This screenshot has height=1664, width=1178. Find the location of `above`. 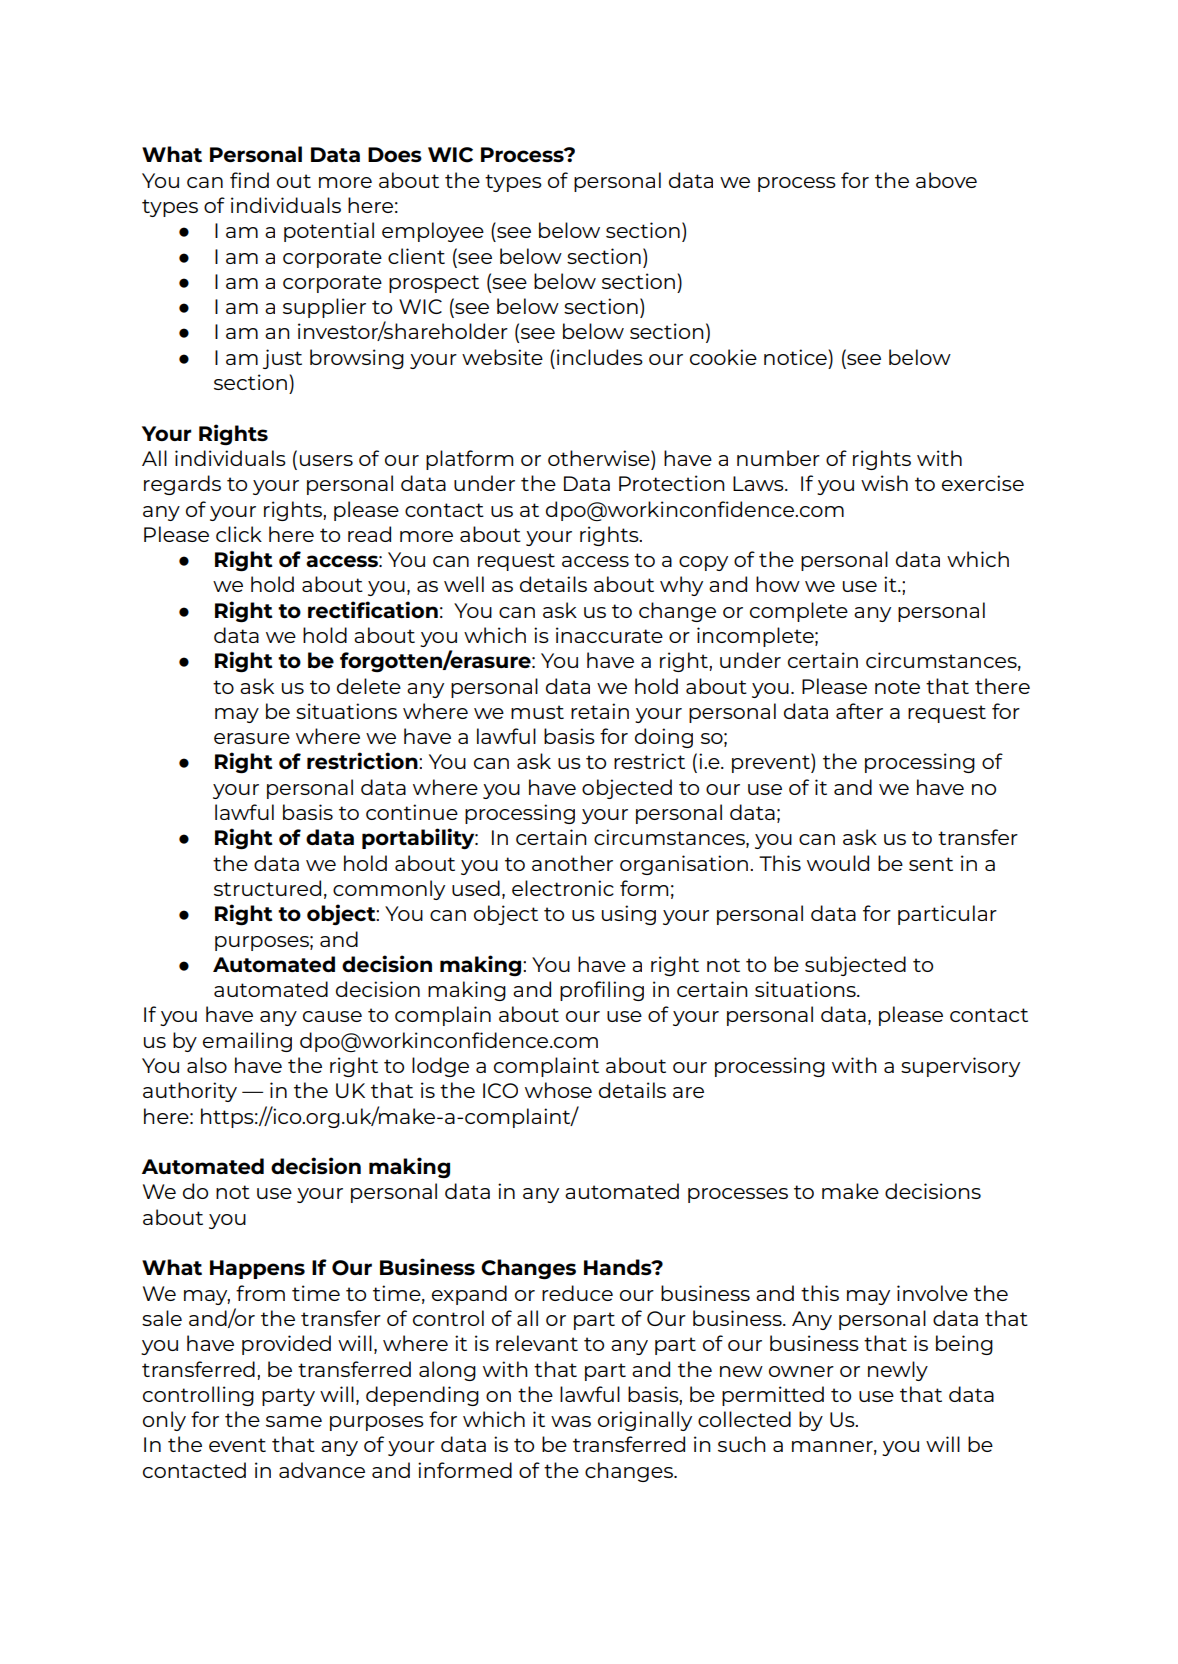

above is located at coordinates (946, 180).
